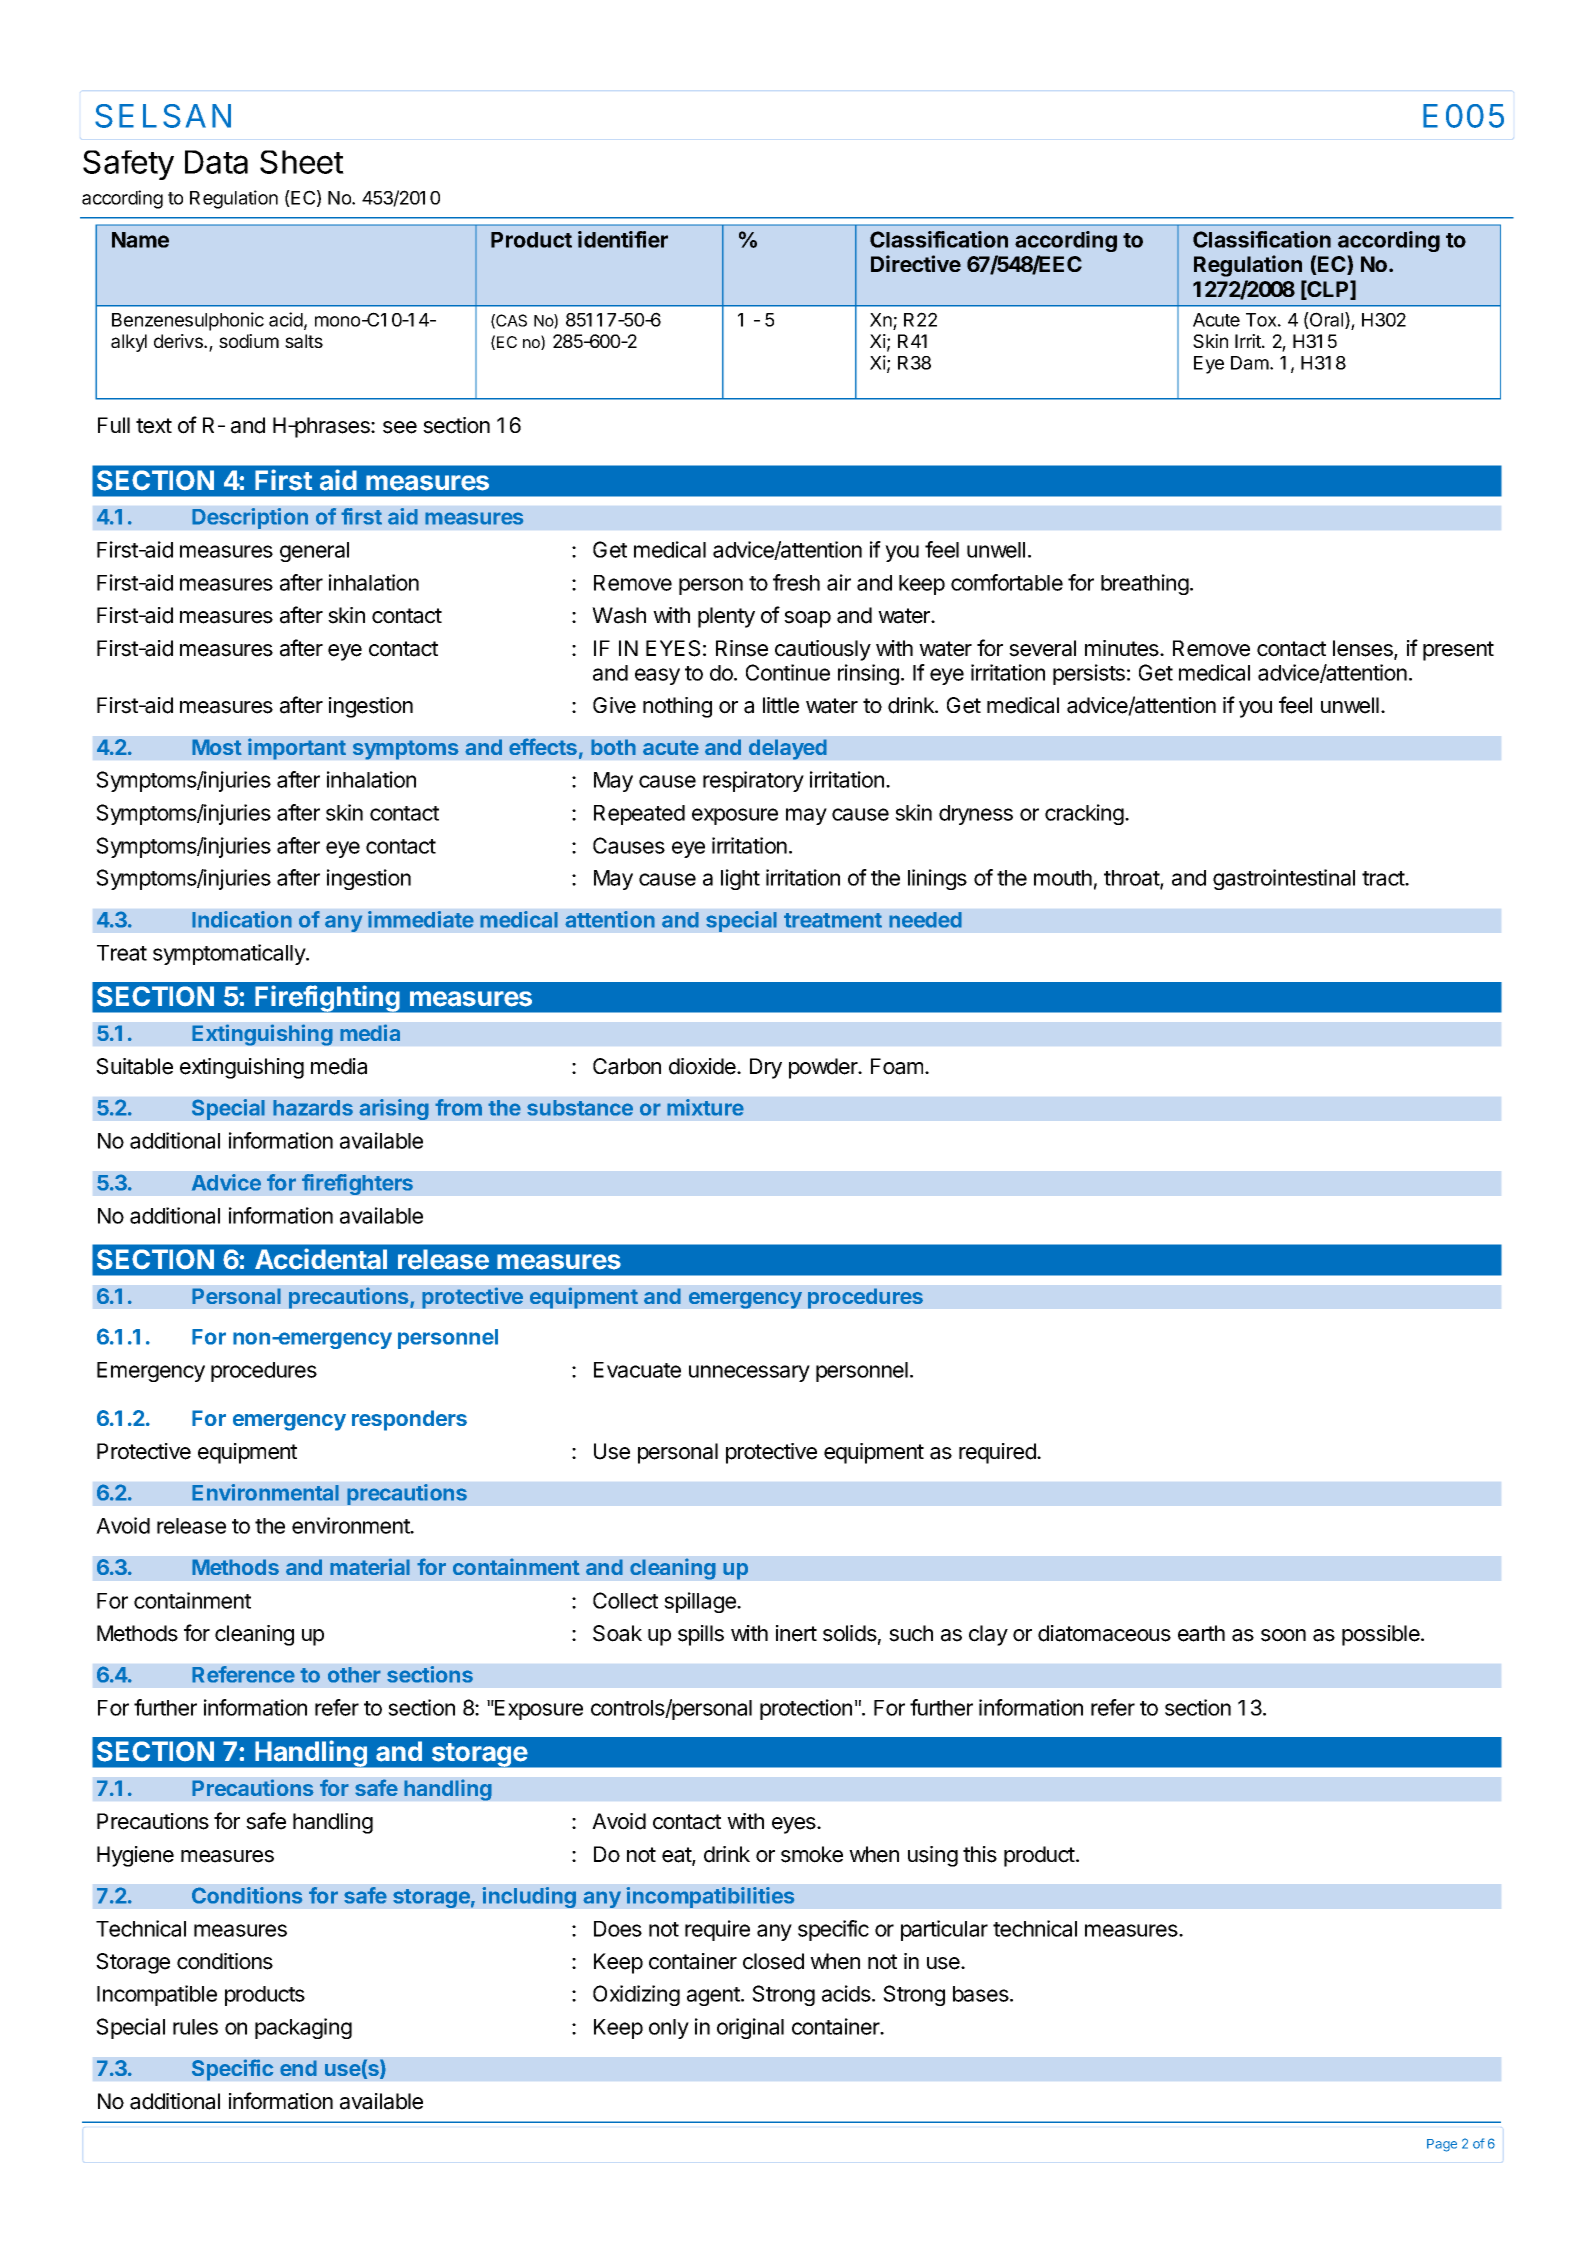  Describe the element at coordinates (298, 2068) in the screenshot. I see `end` at that location.
